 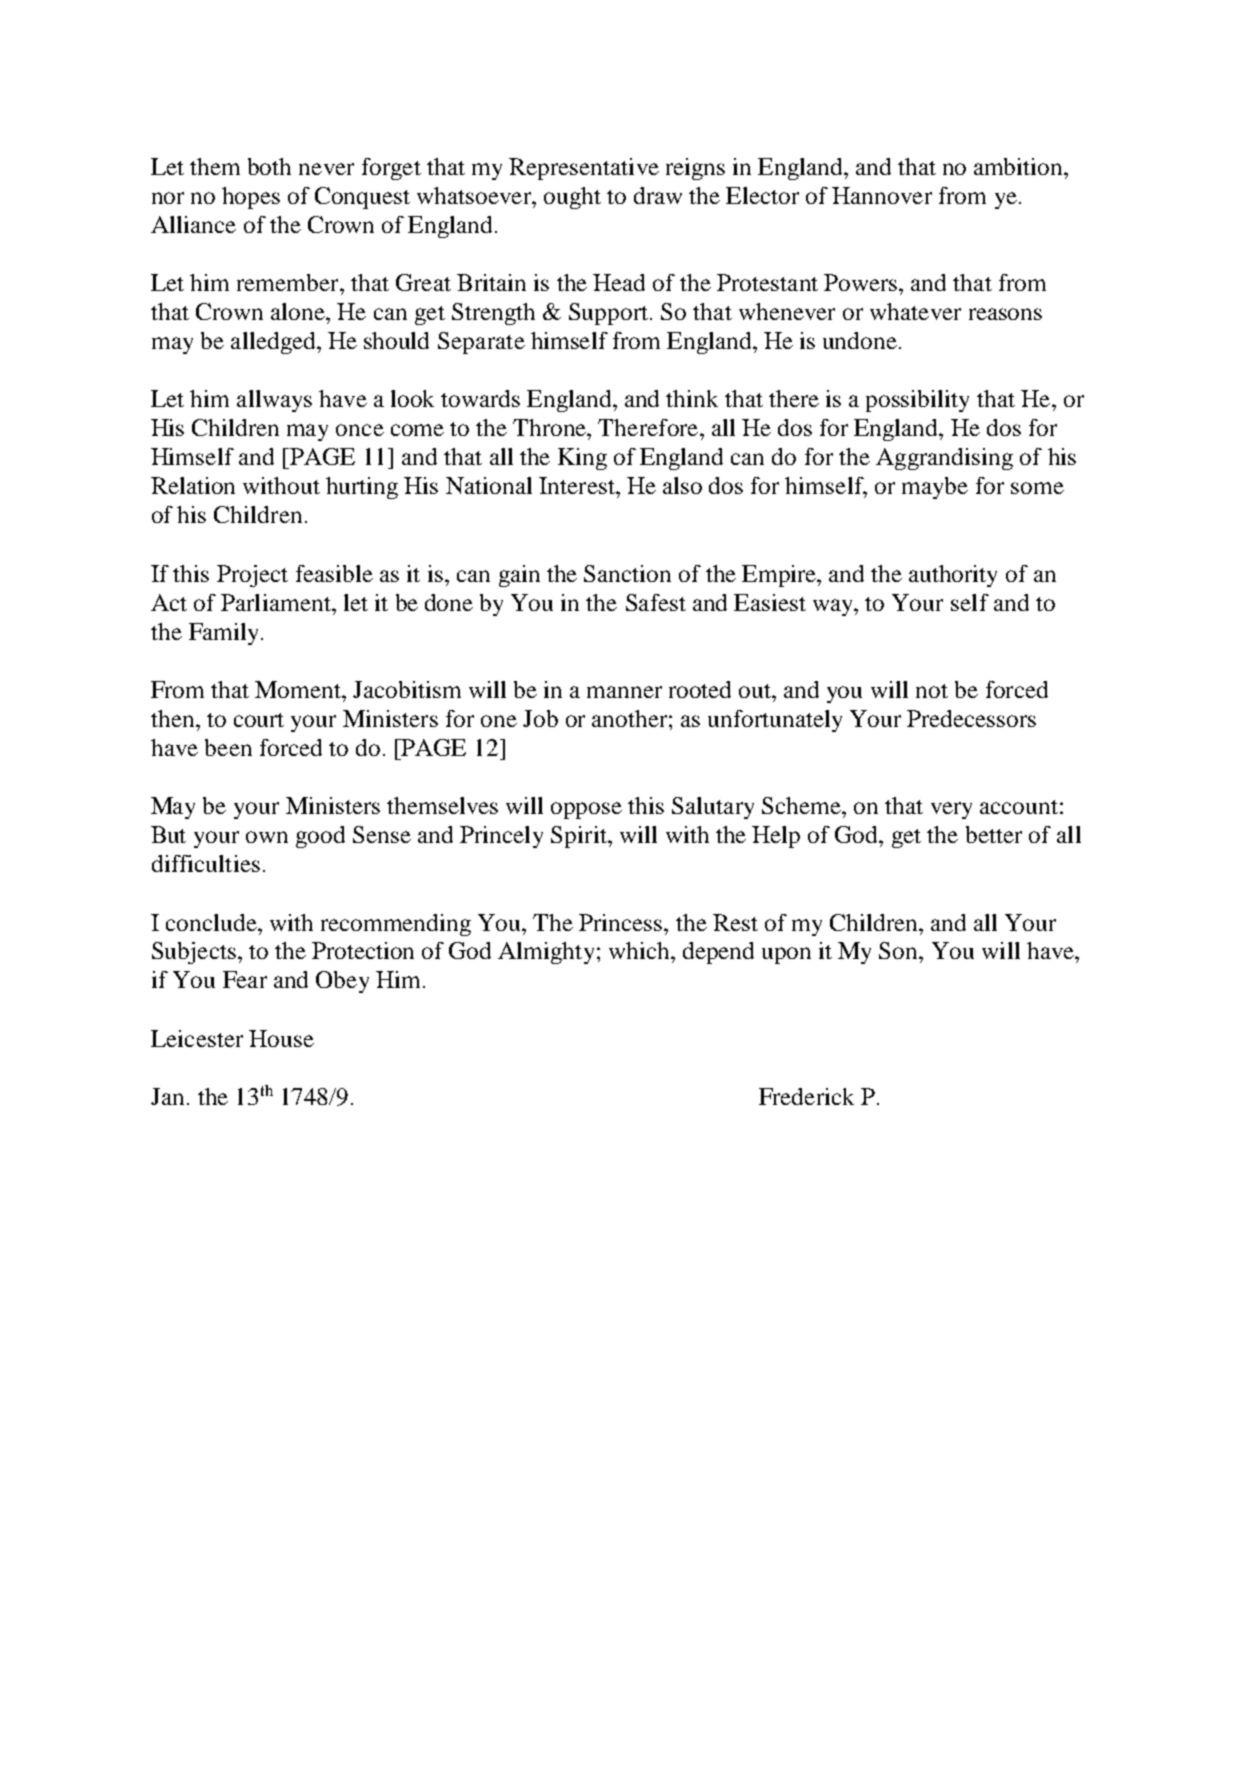 I want to click on Safest, so click(x=656, y=602).
